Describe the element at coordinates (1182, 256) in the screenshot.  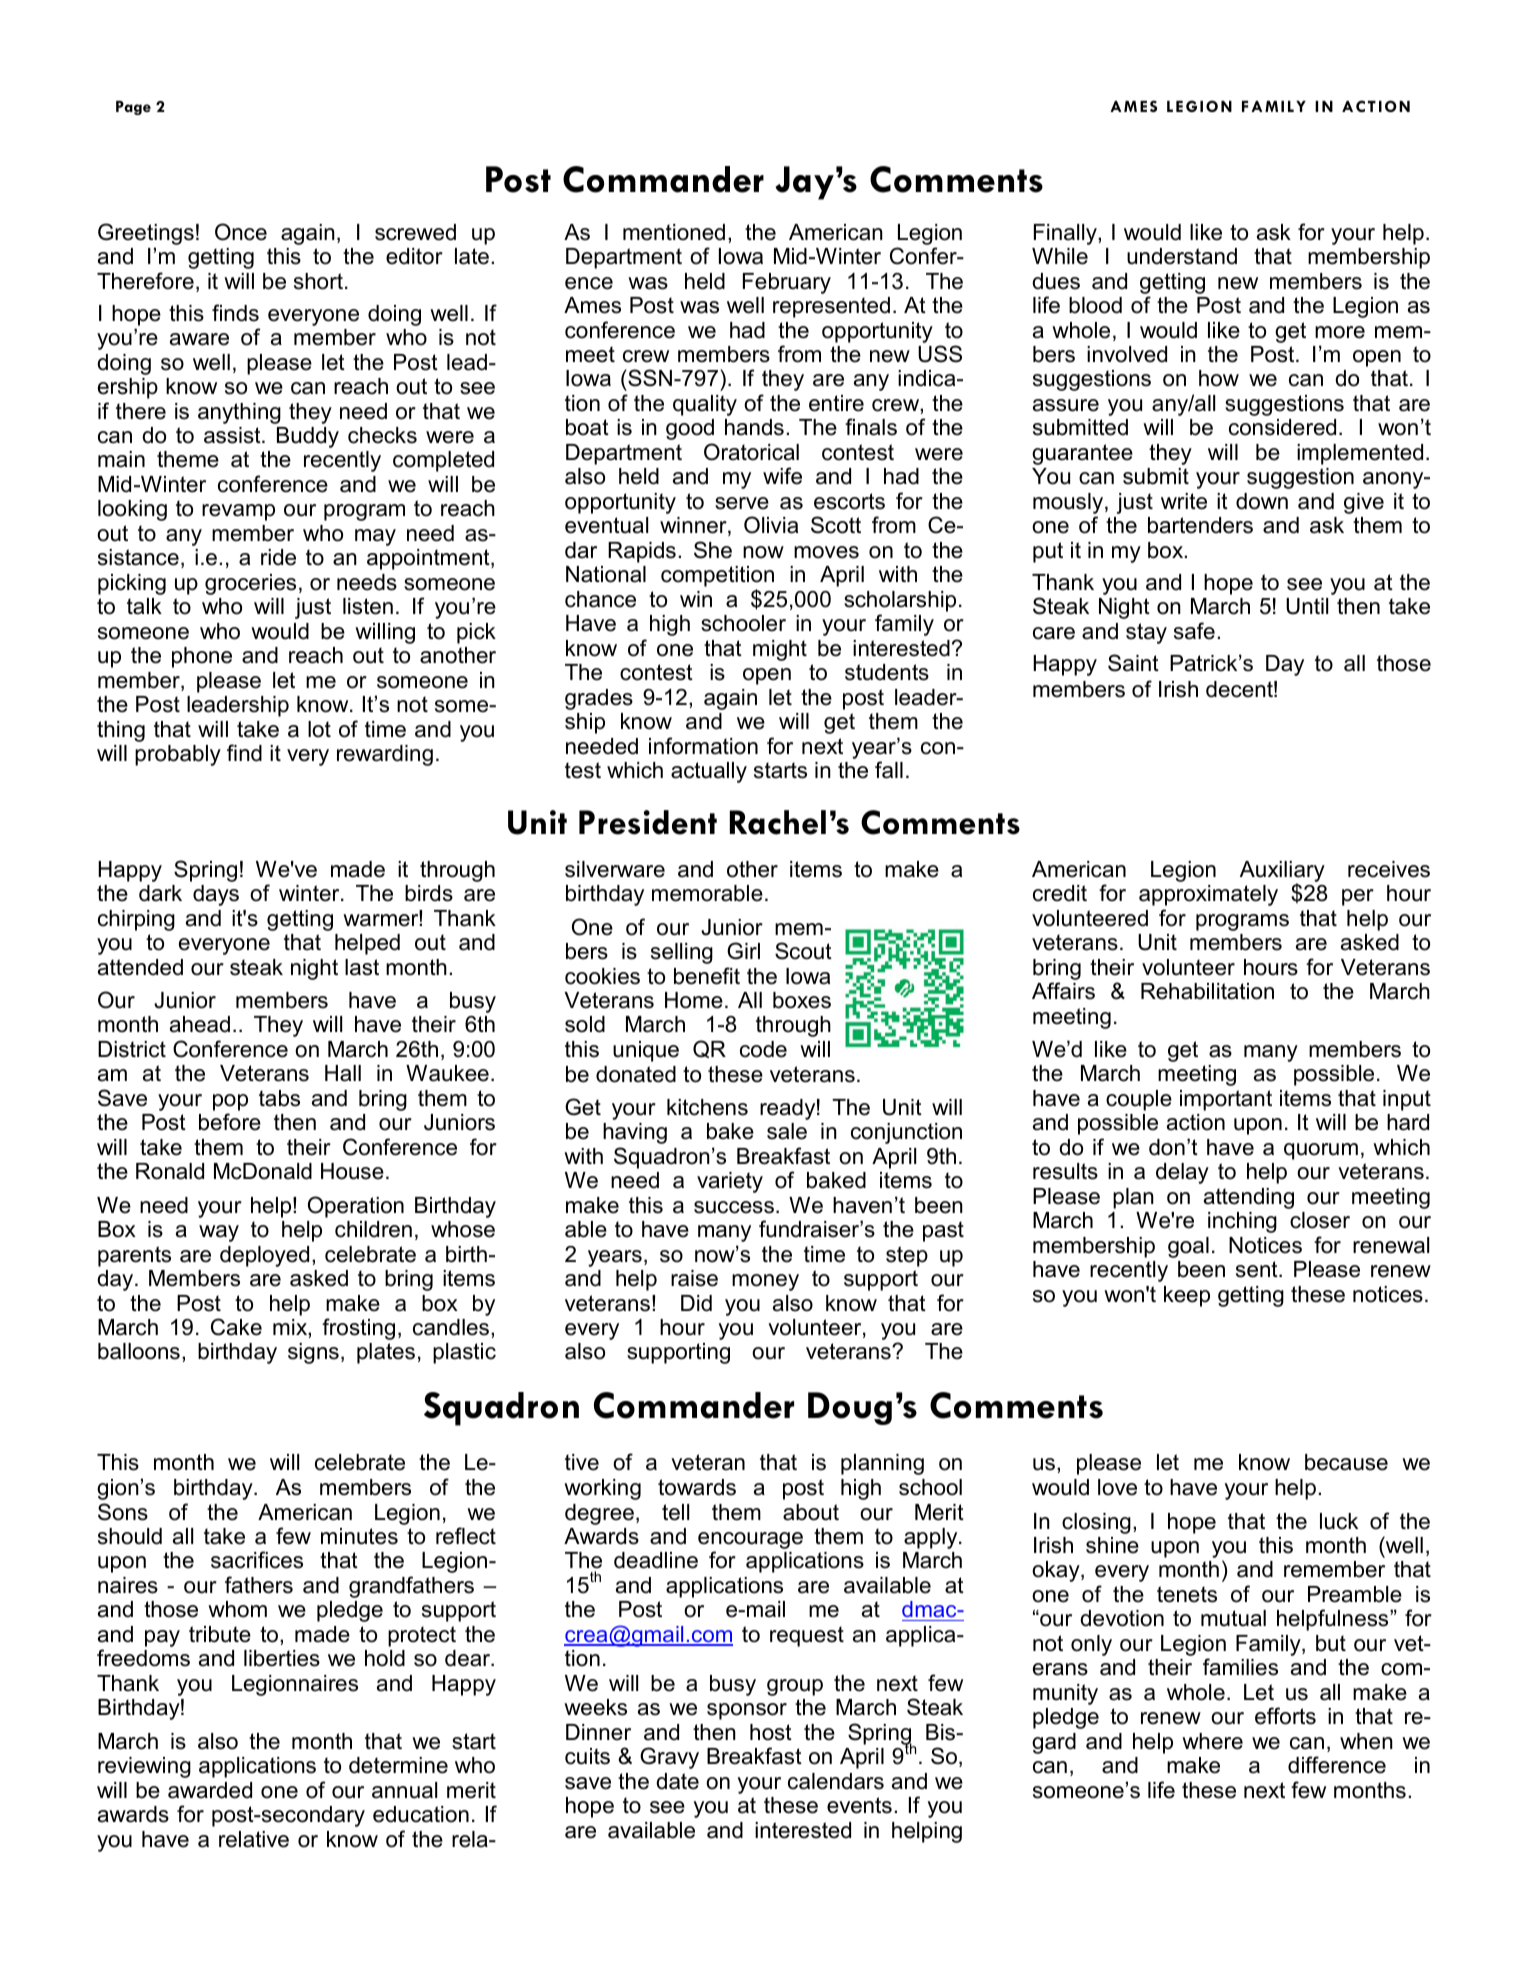
I see `understand` at that location.
